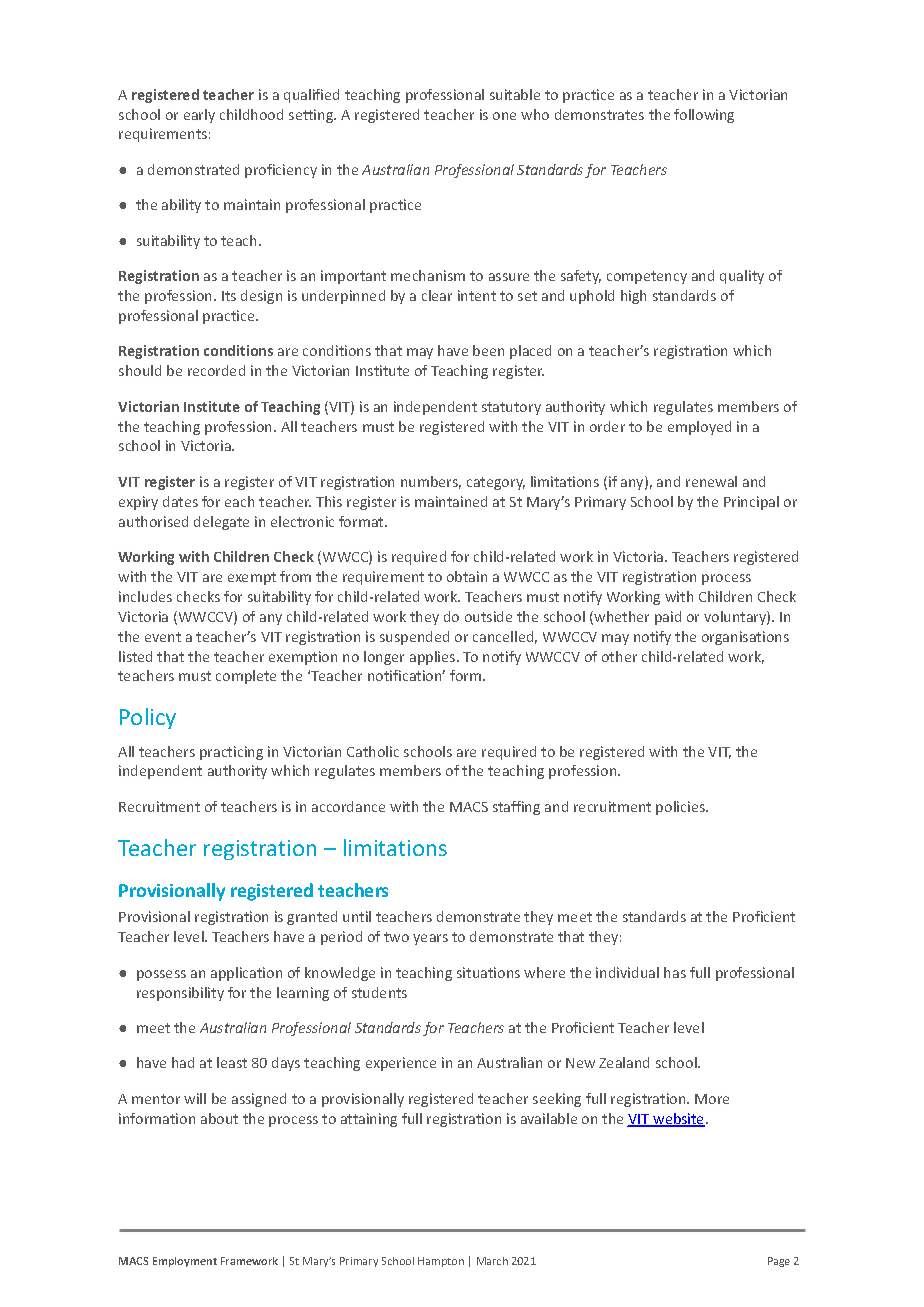 This screenshot has width=924, height=1307. What do you see at coordinates (704, 116) in the screenshot?
I see `following` at bounding box center [704, 116].
